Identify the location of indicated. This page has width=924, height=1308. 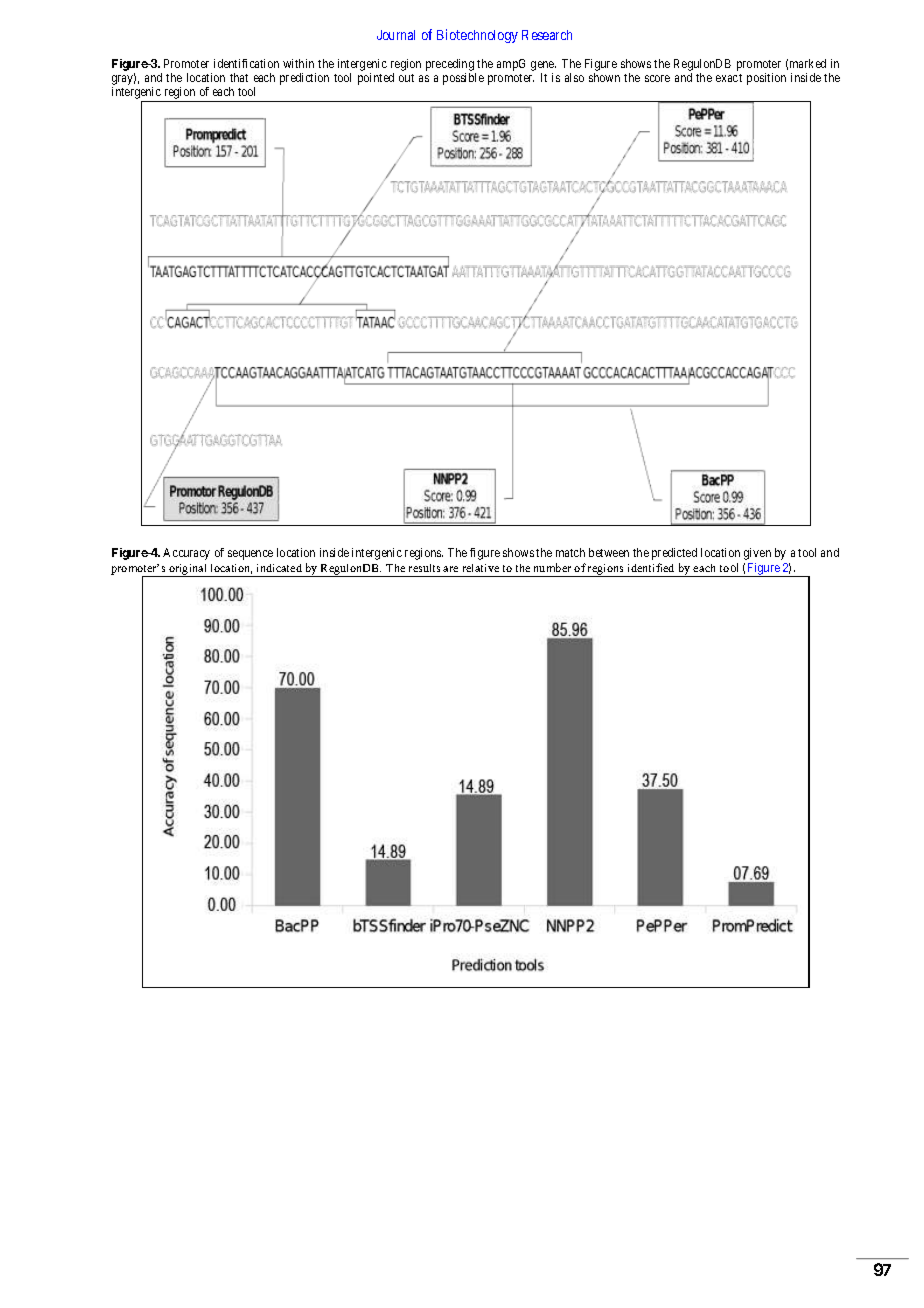
(279, 568).
